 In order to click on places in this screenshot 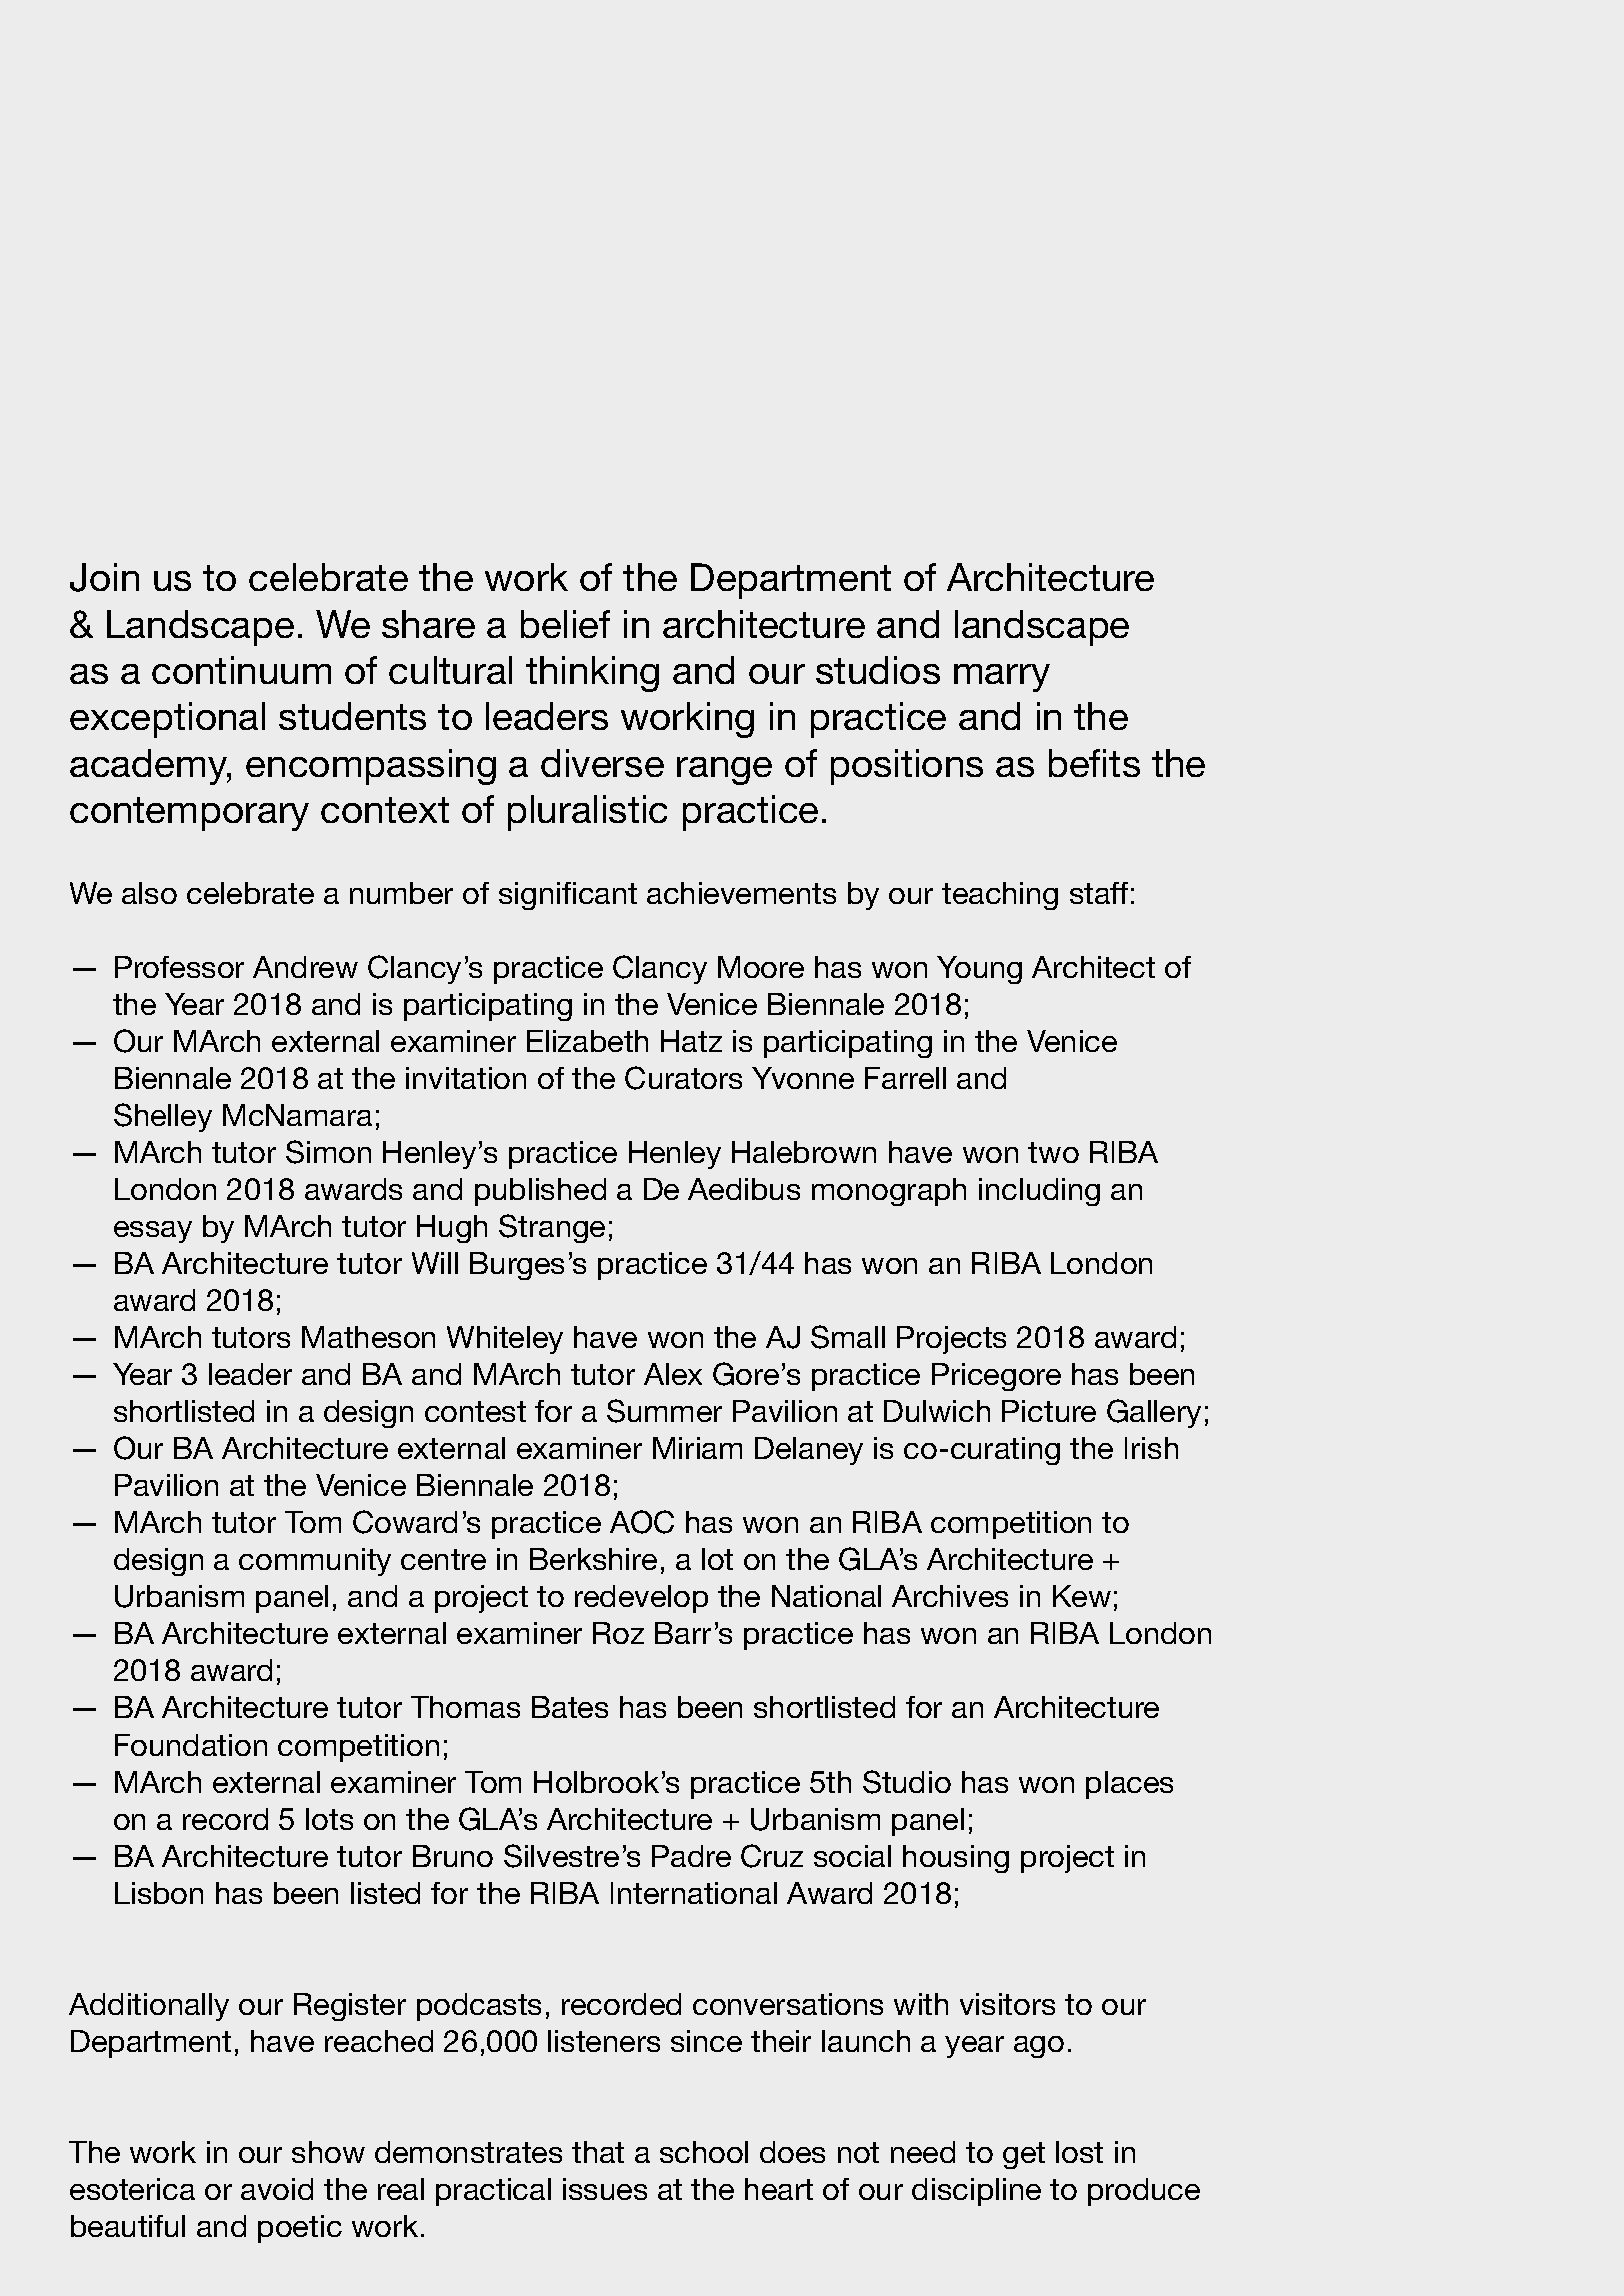, I will do `click(1129, 1785)`.
